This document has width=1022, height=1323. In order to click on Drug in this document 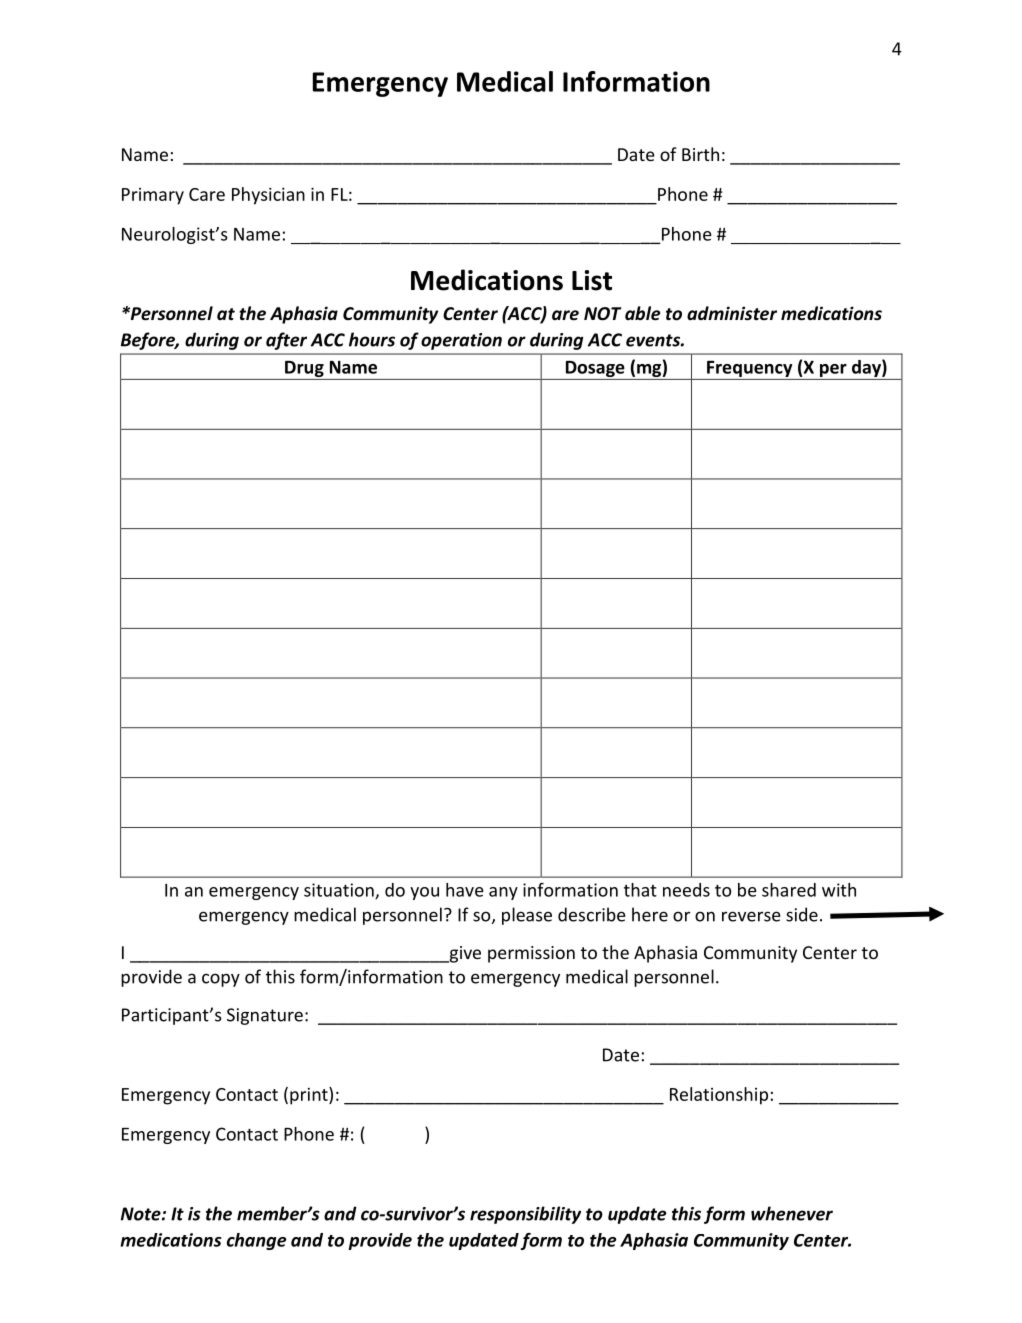, I will do `click(304, 369)`.
